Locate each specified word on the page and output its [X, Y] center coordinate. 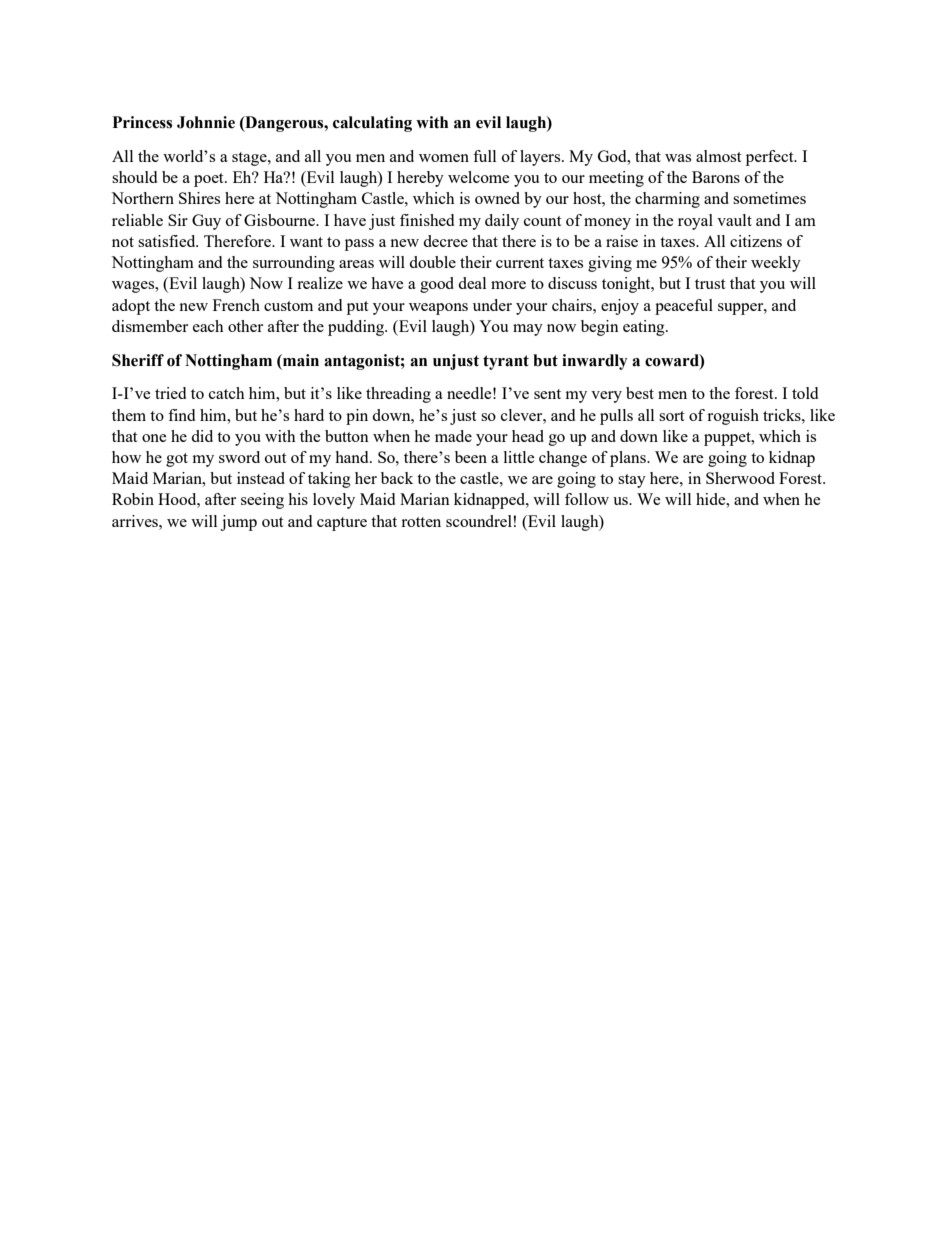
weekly [776, 264]
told [805, 393]
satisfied [168, 241]
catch [227, 393]
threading [398, 395]
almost [718, 156]
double [432, 262]
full [484, 156]
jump [238, 523]
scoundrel [479, 521]
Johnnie [206, 122]
